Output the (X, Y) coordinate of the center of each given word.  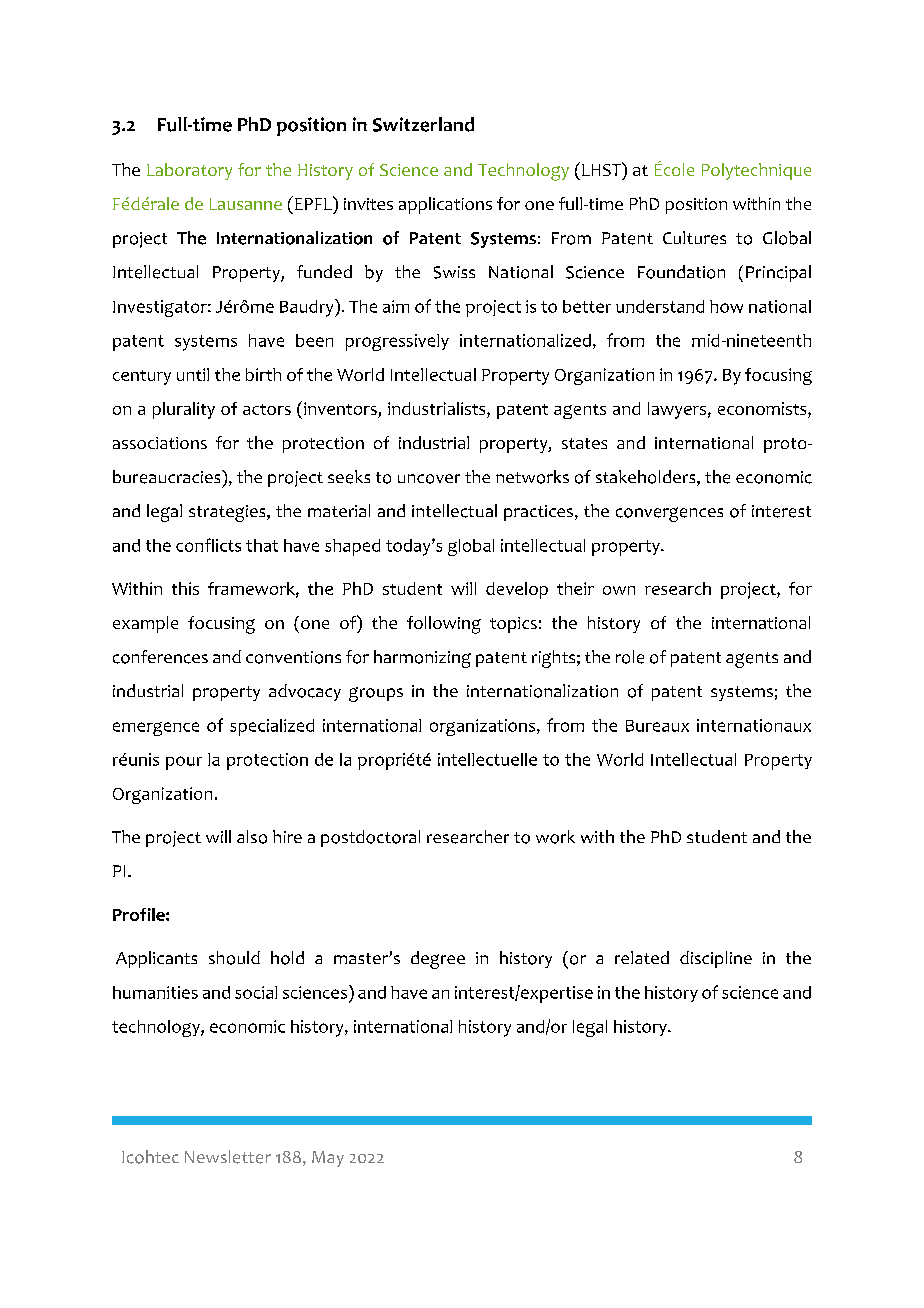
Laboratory (189, 171)
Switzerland (423, 124)
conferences (160, 657)
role (630, 657)
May (328, 1159)
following (444, 625)
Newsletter (228, 1157)
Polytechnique (756, 171)
